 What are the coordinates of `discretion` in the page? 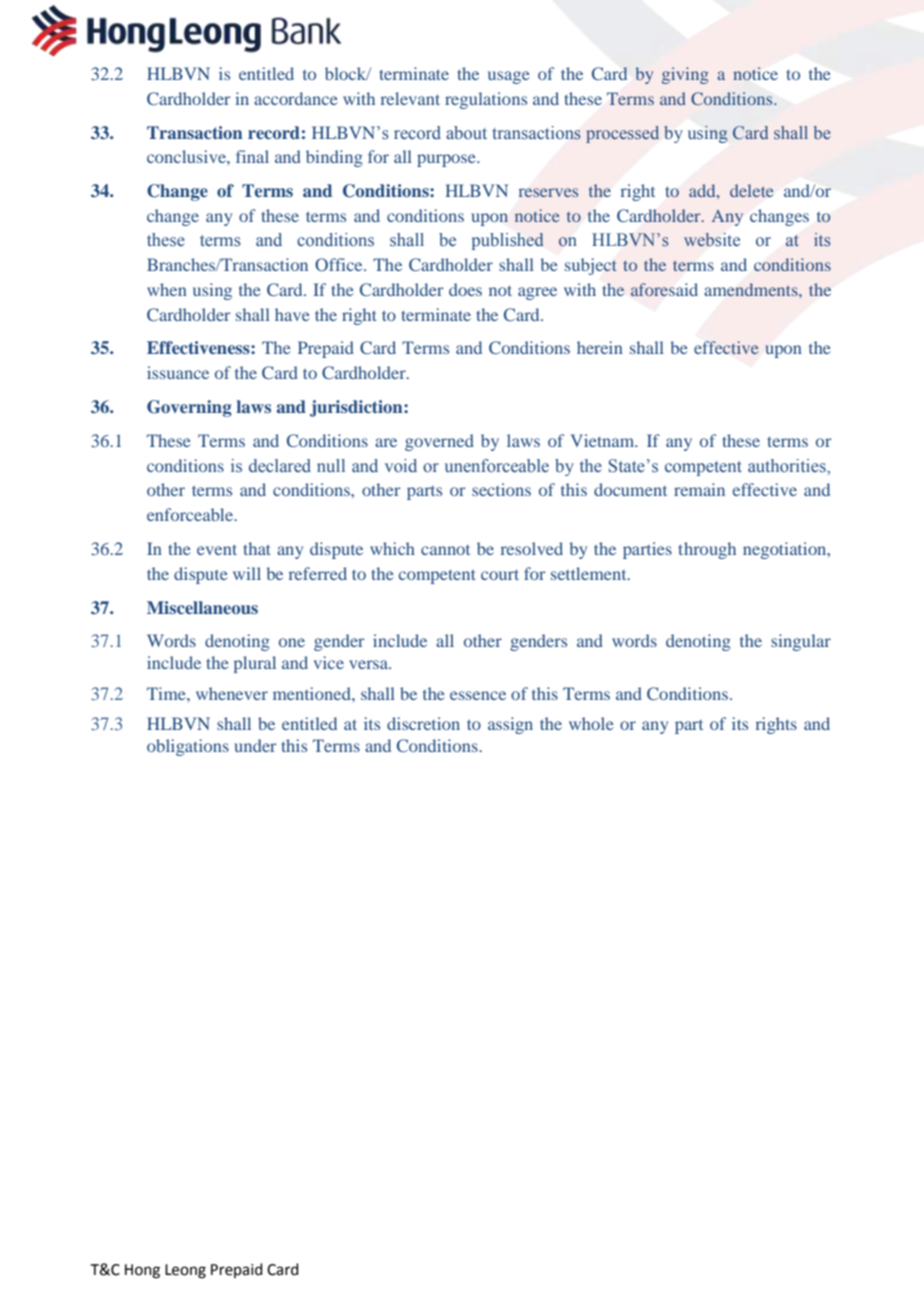 It's located at (423, 723).
